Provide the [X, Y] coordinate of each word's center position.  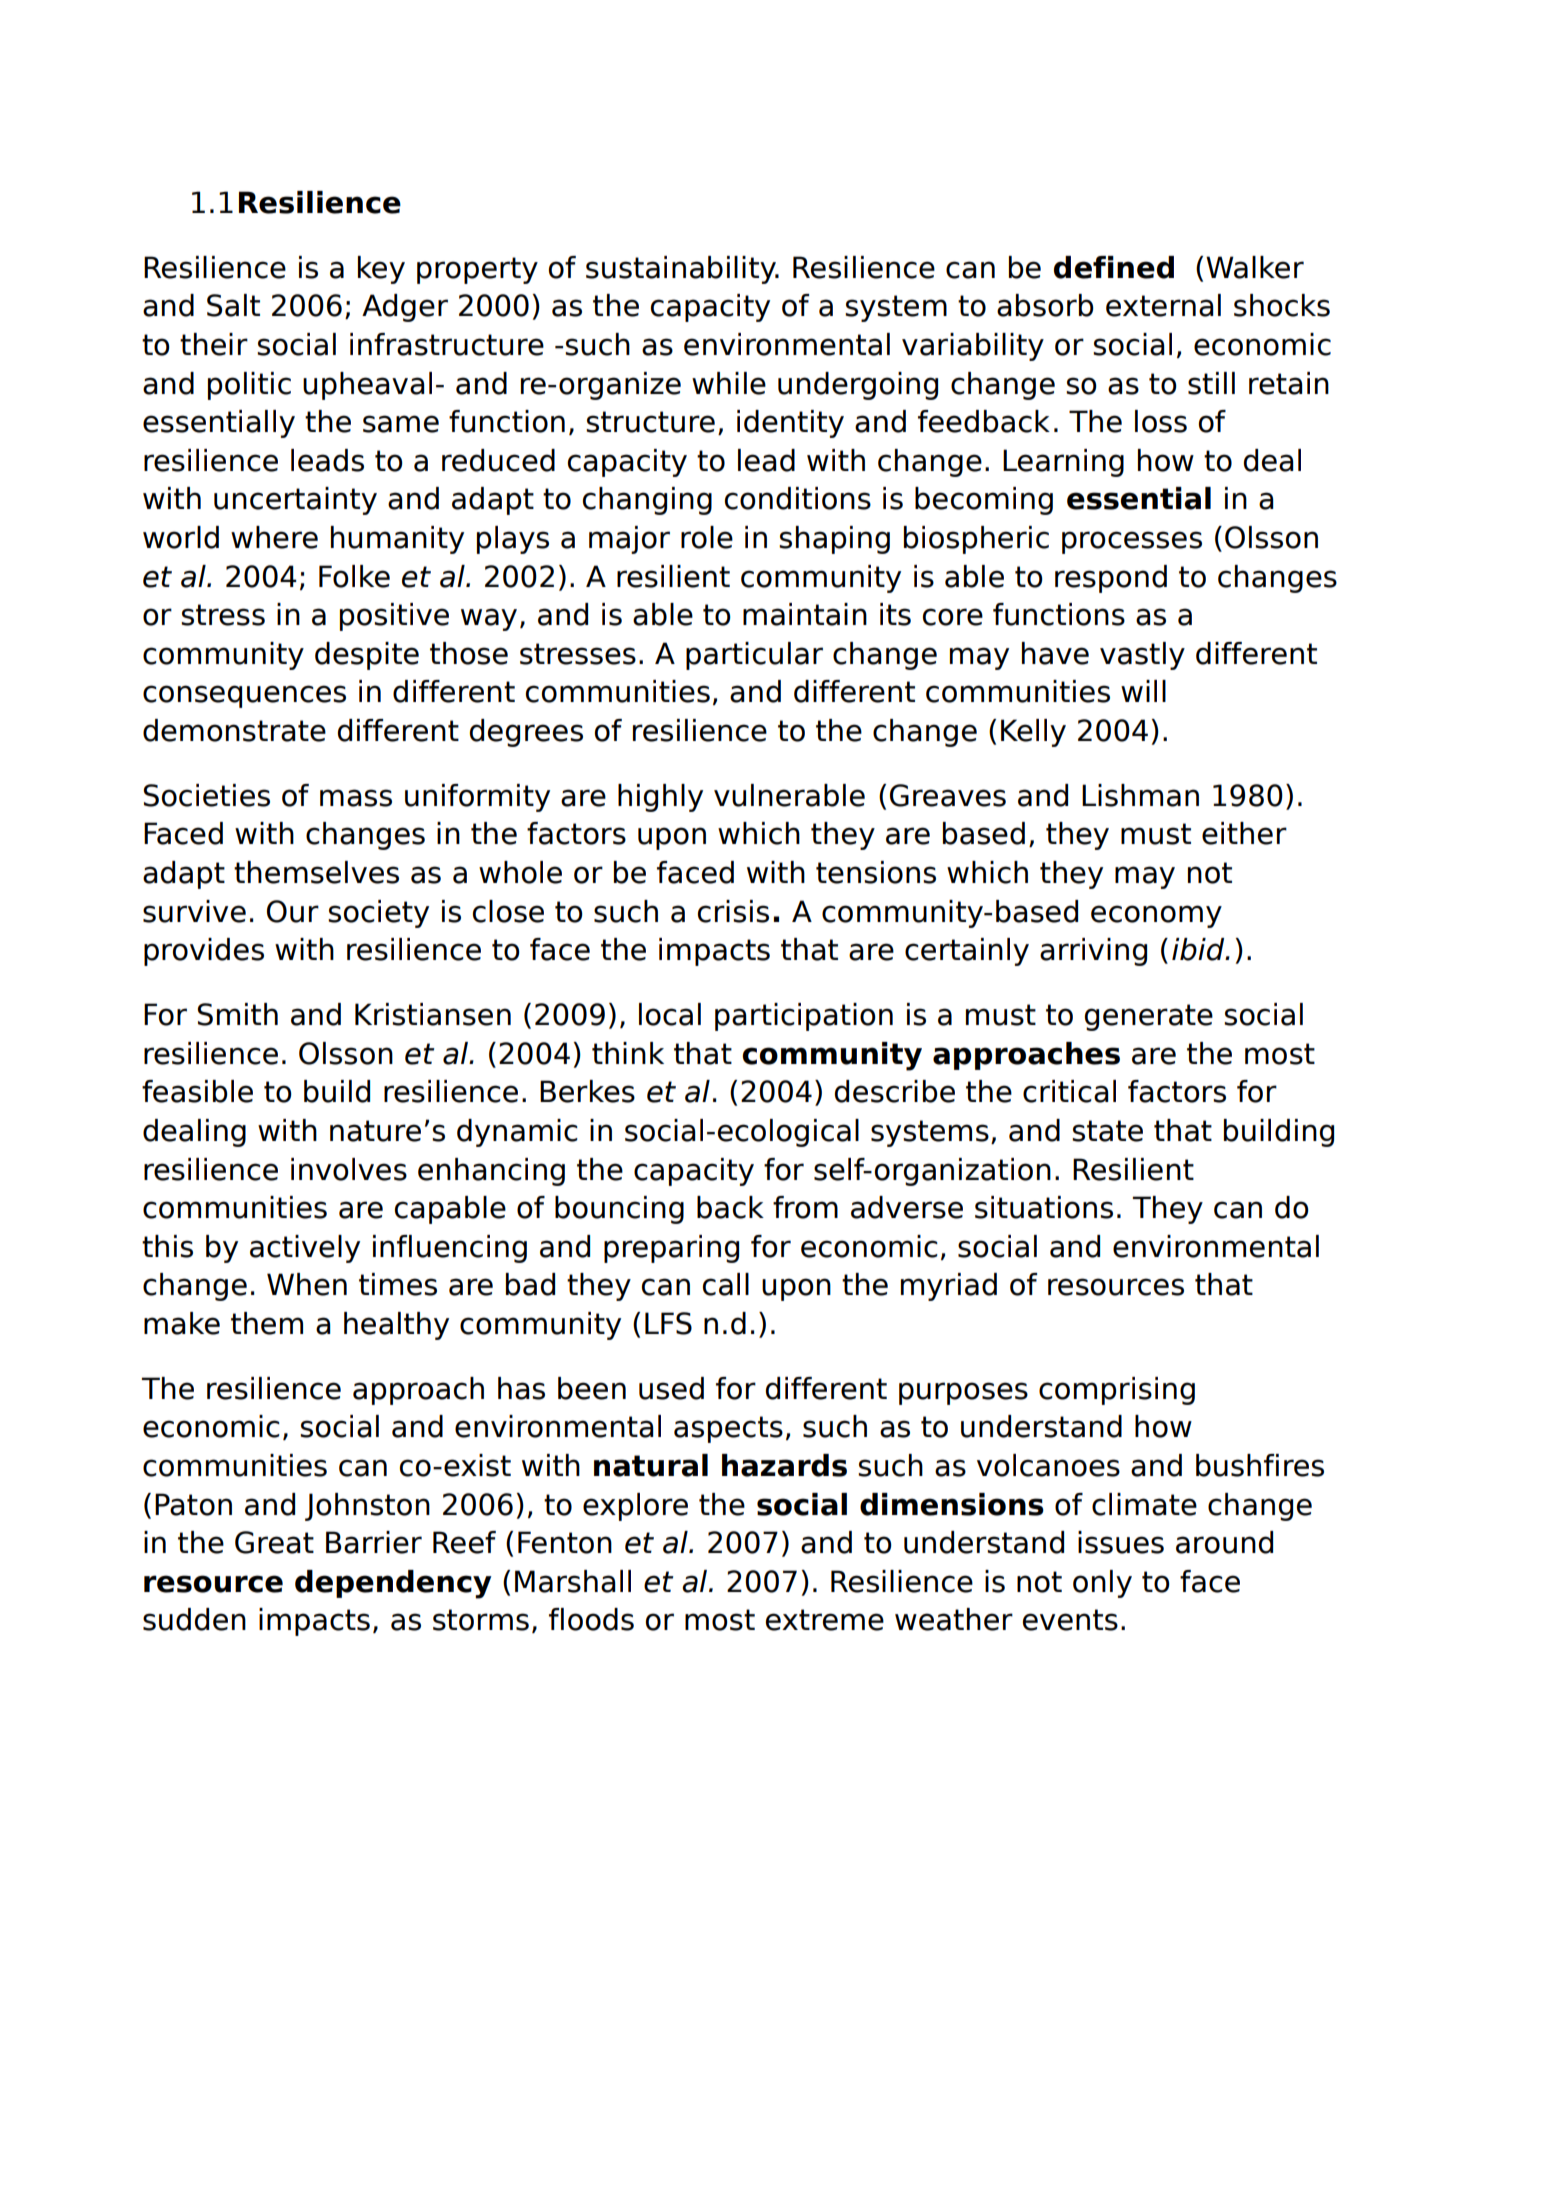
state [1107, 1131]
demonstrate [234, 730]
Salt [233, 305]
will [1143, 691]
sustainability [682, 270]
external [1163, 305]
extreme [825, 1620]
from [805, 1207]
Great [274, 1542]
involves [349, 1169]
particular [754, 656]
